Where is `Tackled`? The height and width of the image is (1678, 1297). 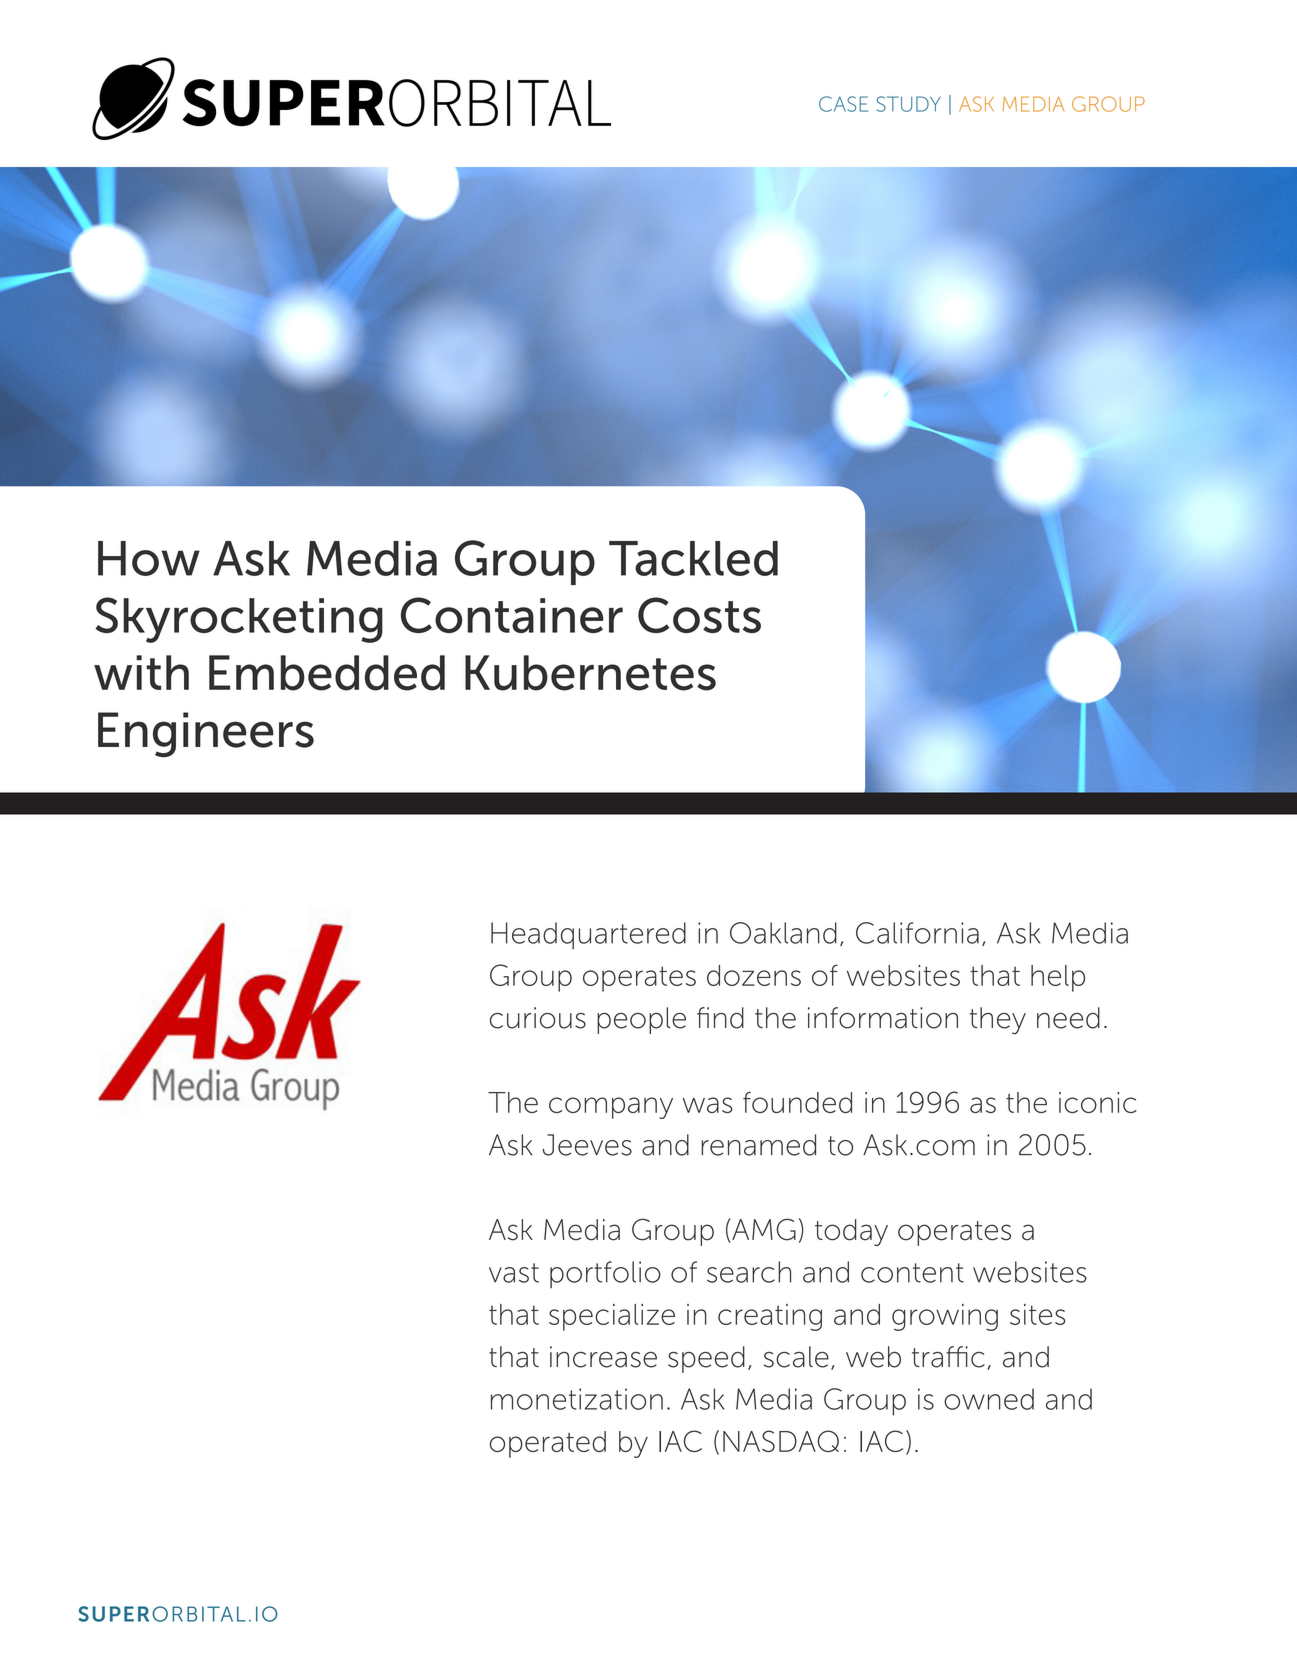 Tackled is located at coordinates (693, 558).
